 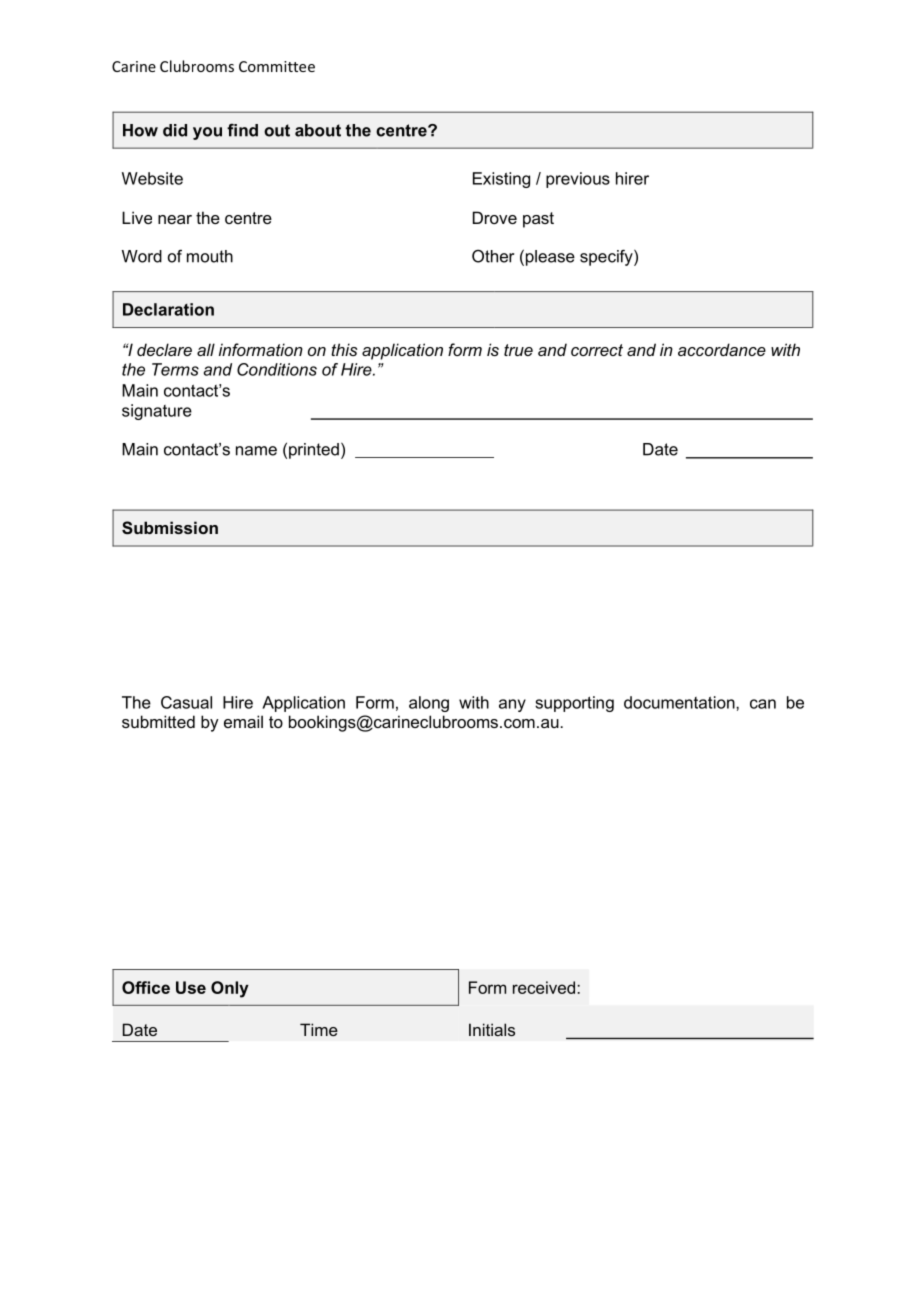 What do you see at coordinates (578, 180) in the screenshot?
I see `previous` at bounding box center [578, 180].
